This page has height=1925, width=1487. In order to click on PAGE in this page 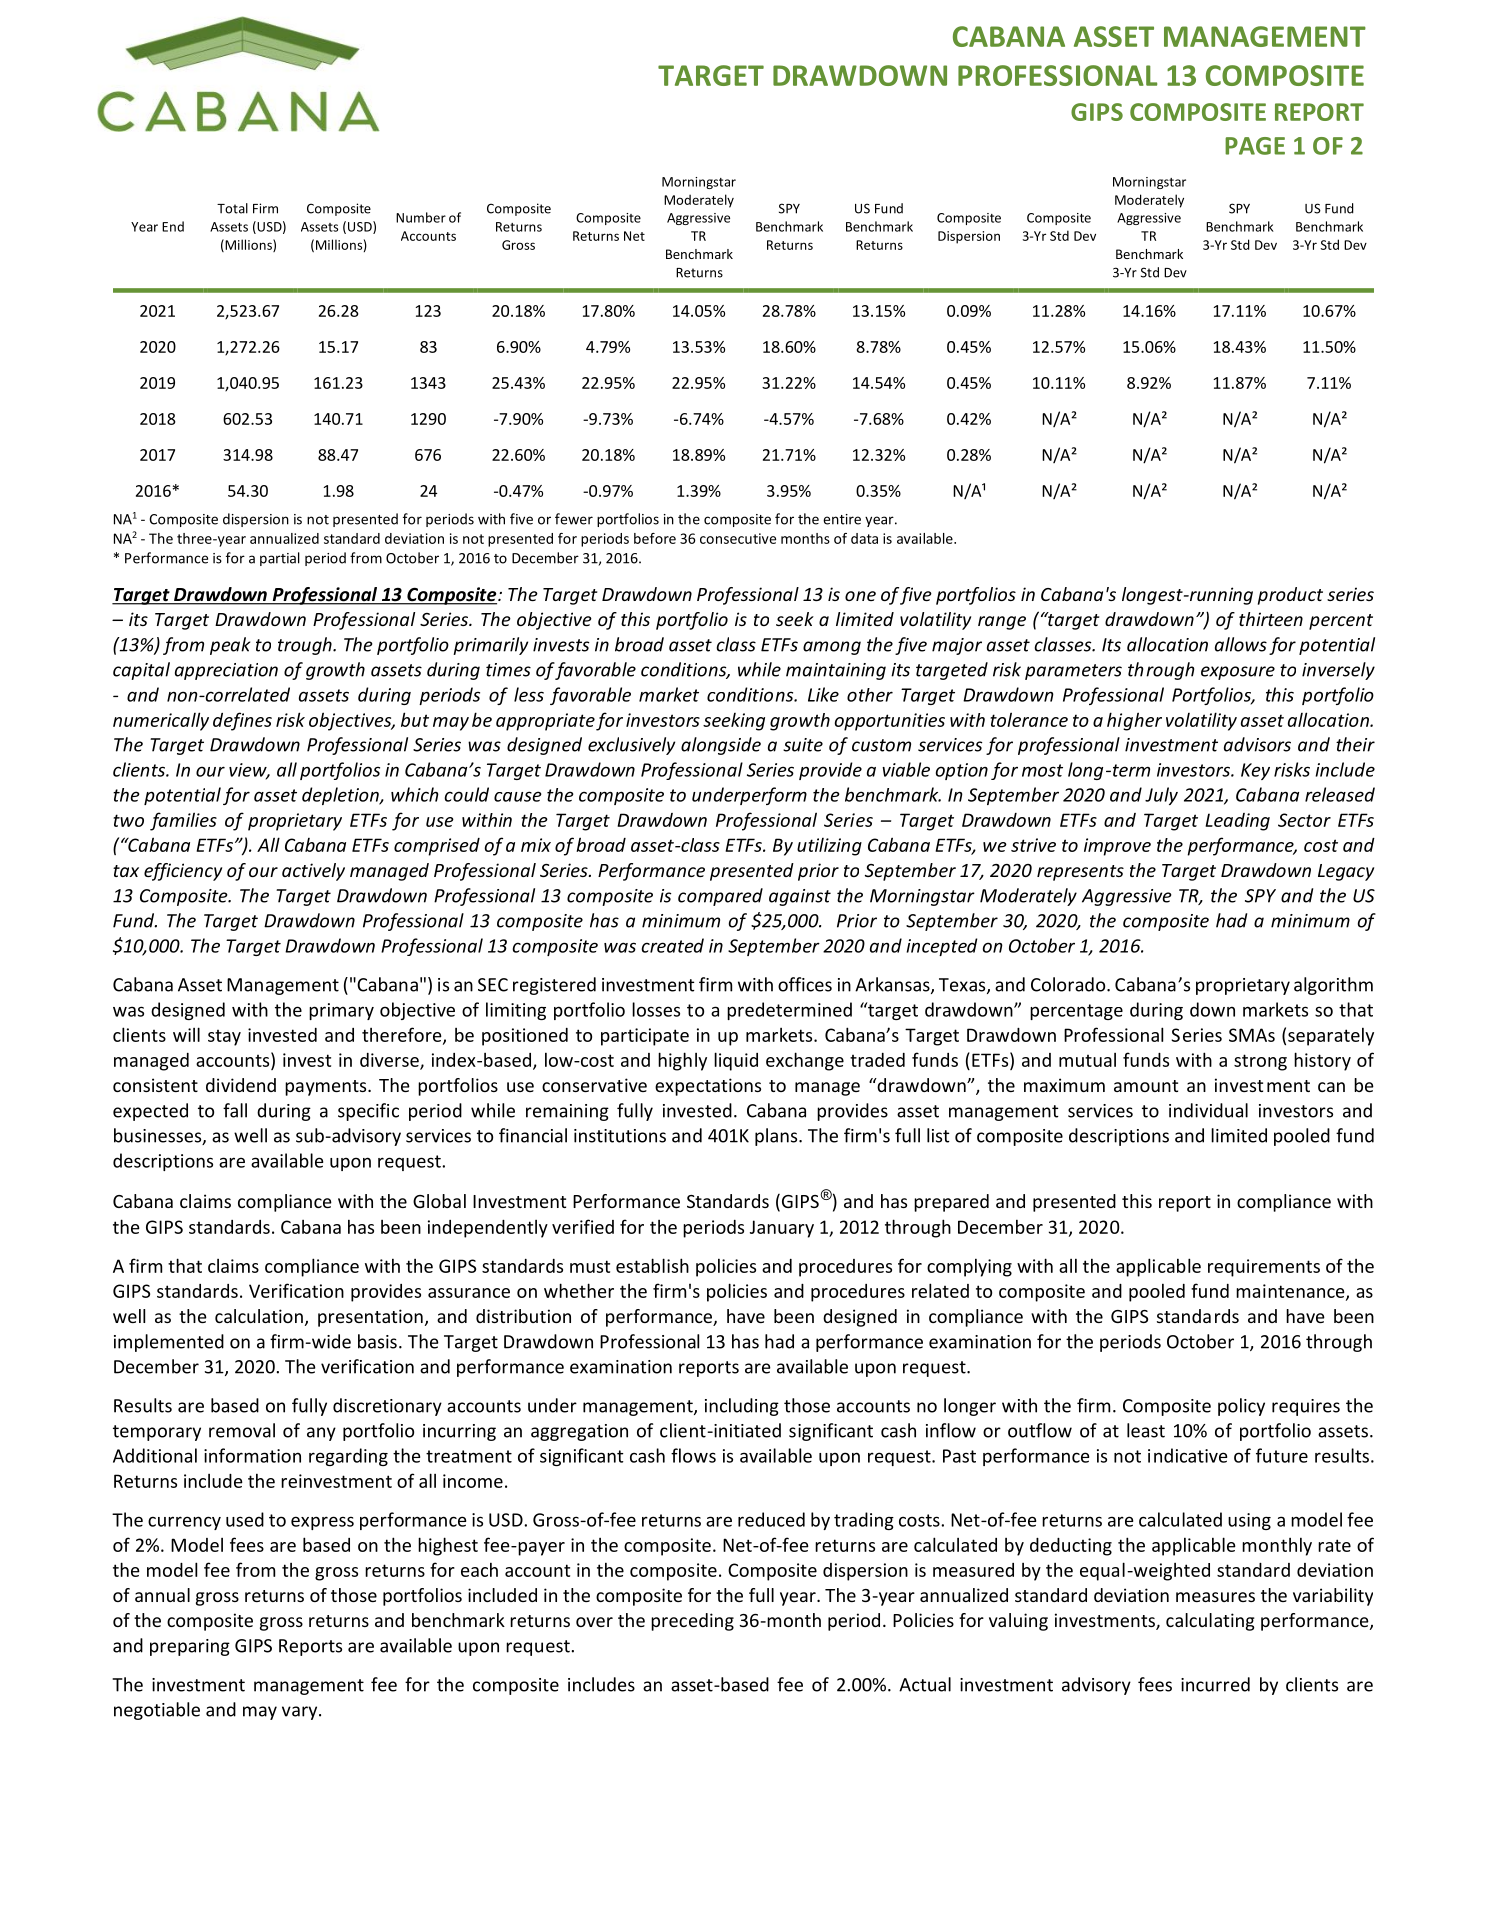, I will do `click(1255, 146)`.
